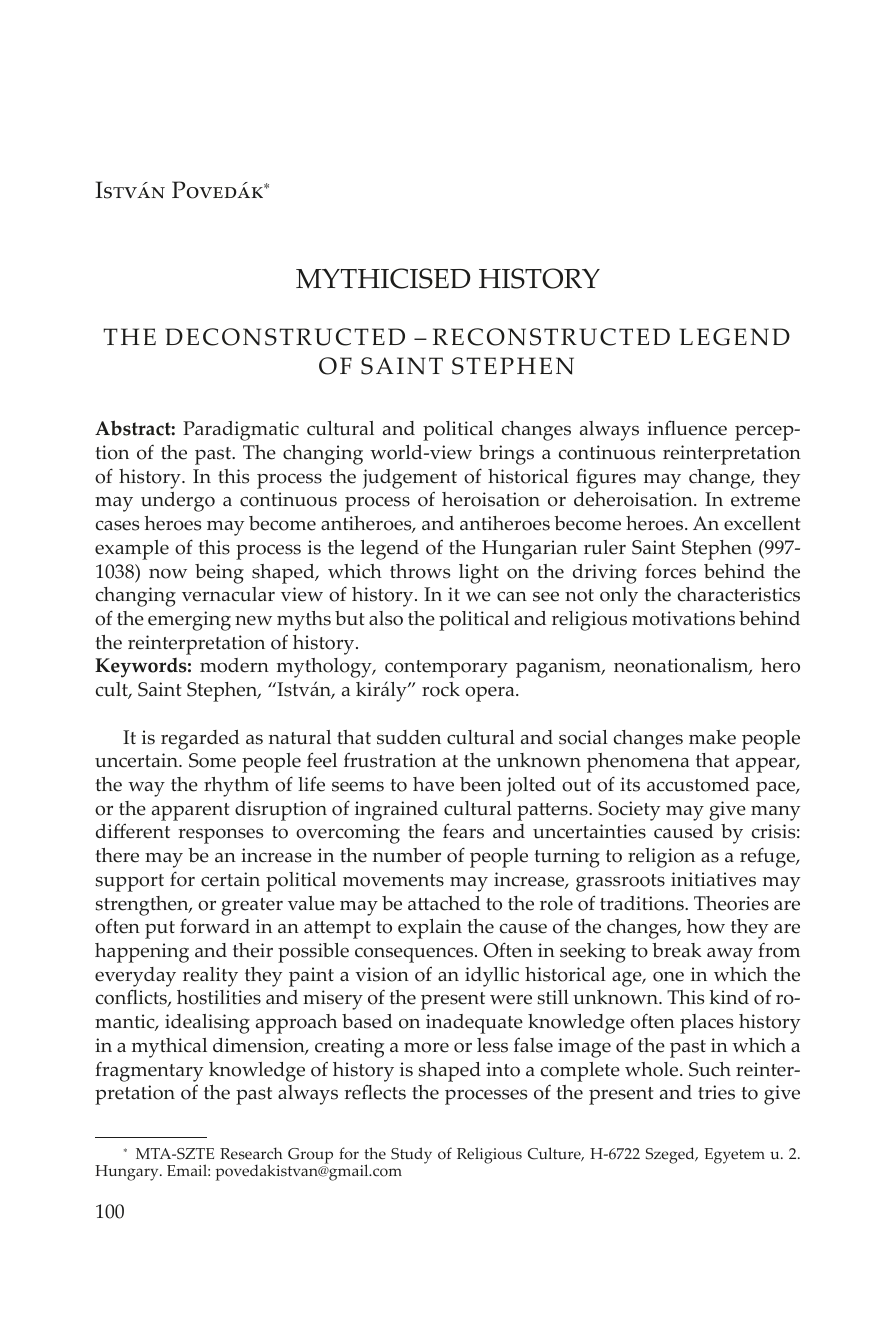 This image has height=1322, width=896. I want to click on influence, so click(687, 428).
